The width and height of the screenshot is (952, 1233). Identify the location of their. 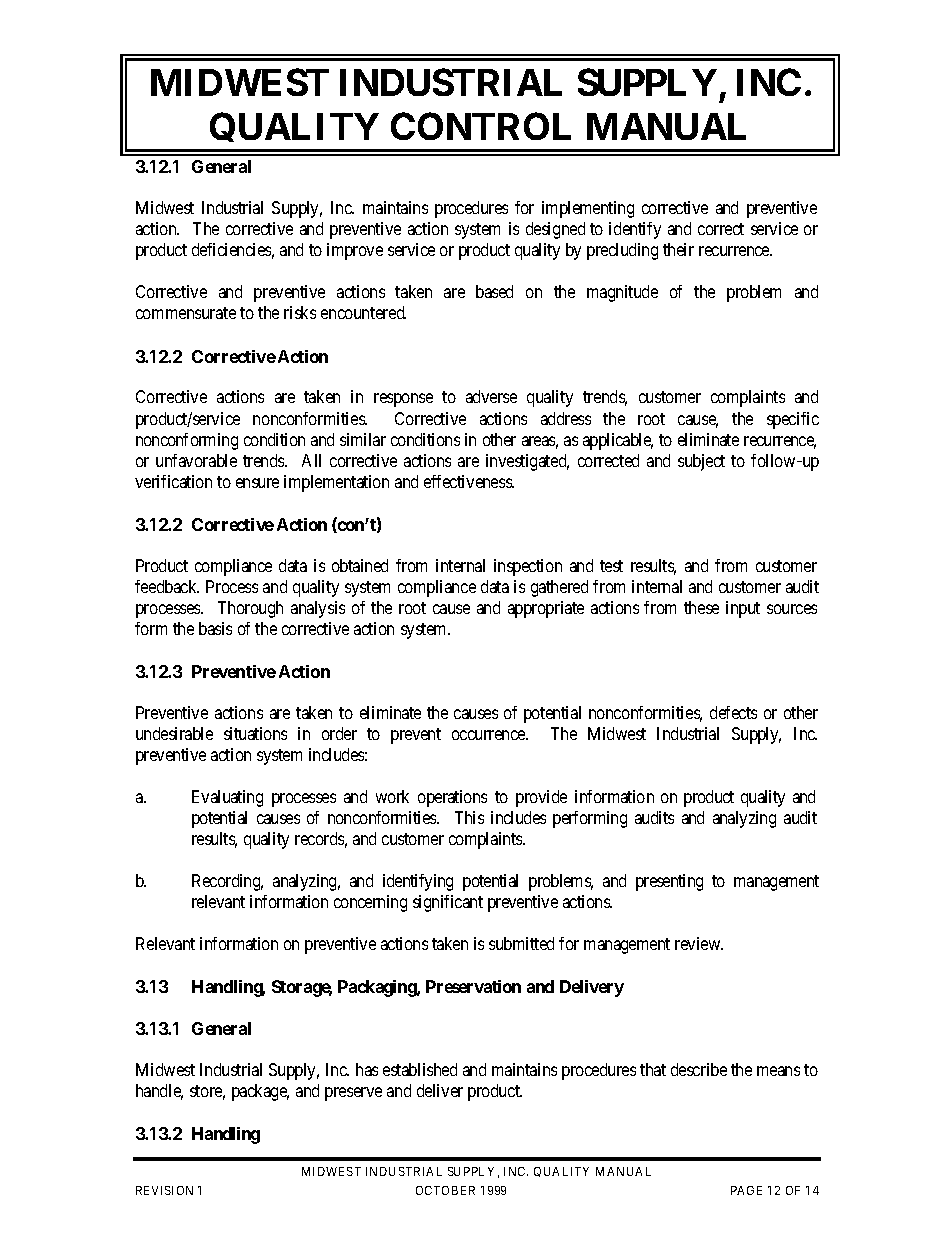
(678, 249).
